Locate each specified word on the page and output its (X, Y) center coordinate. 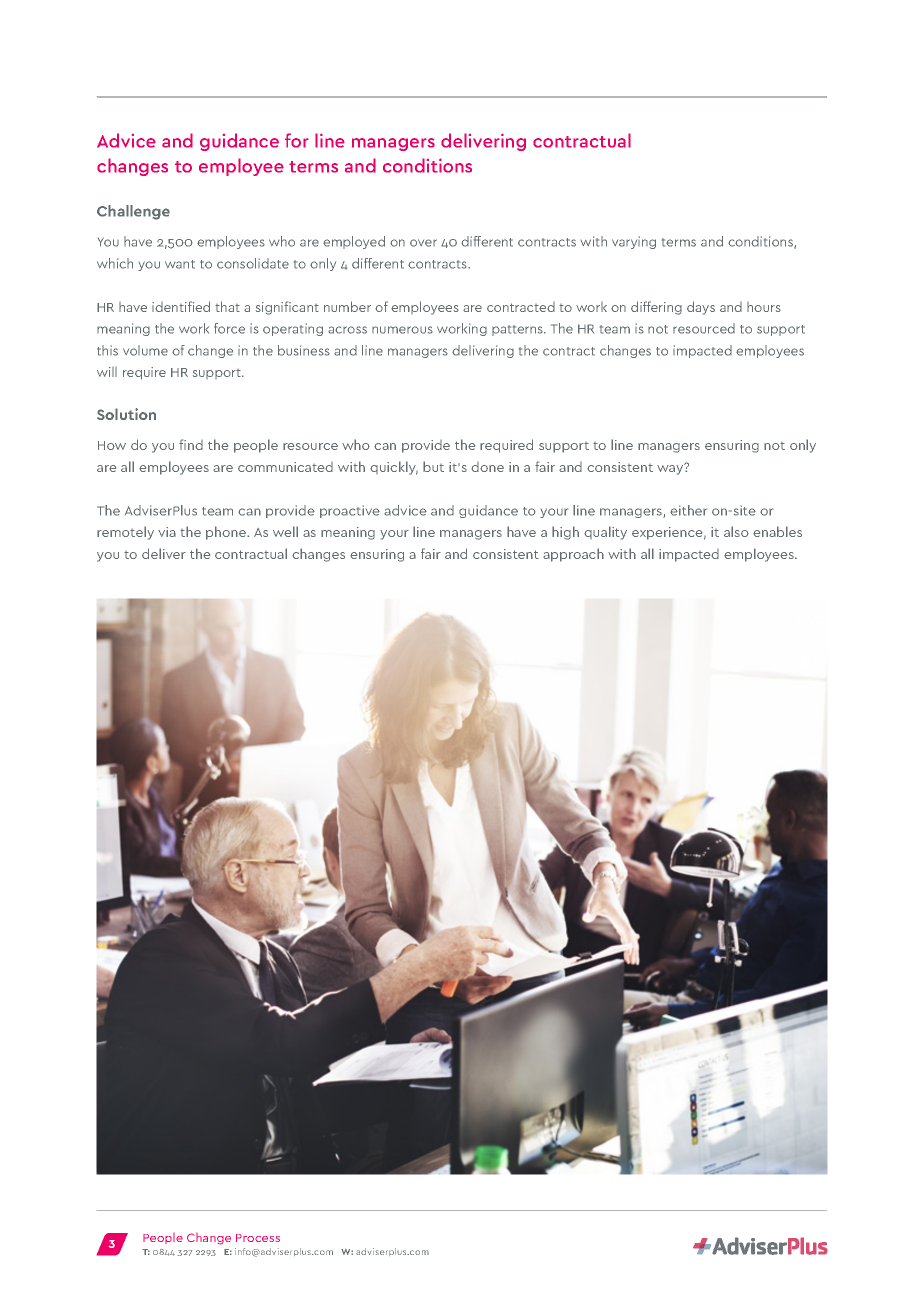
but (433, 466)
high (565, 533)
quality (605, 533)
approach (573, 555)
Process (258, 1238)
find (191, 444)
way (671, 469)
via (167, 532)
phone (227, 533)
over (423, 243)
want (180, 264)
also (736, 531)
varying (634, 242)
